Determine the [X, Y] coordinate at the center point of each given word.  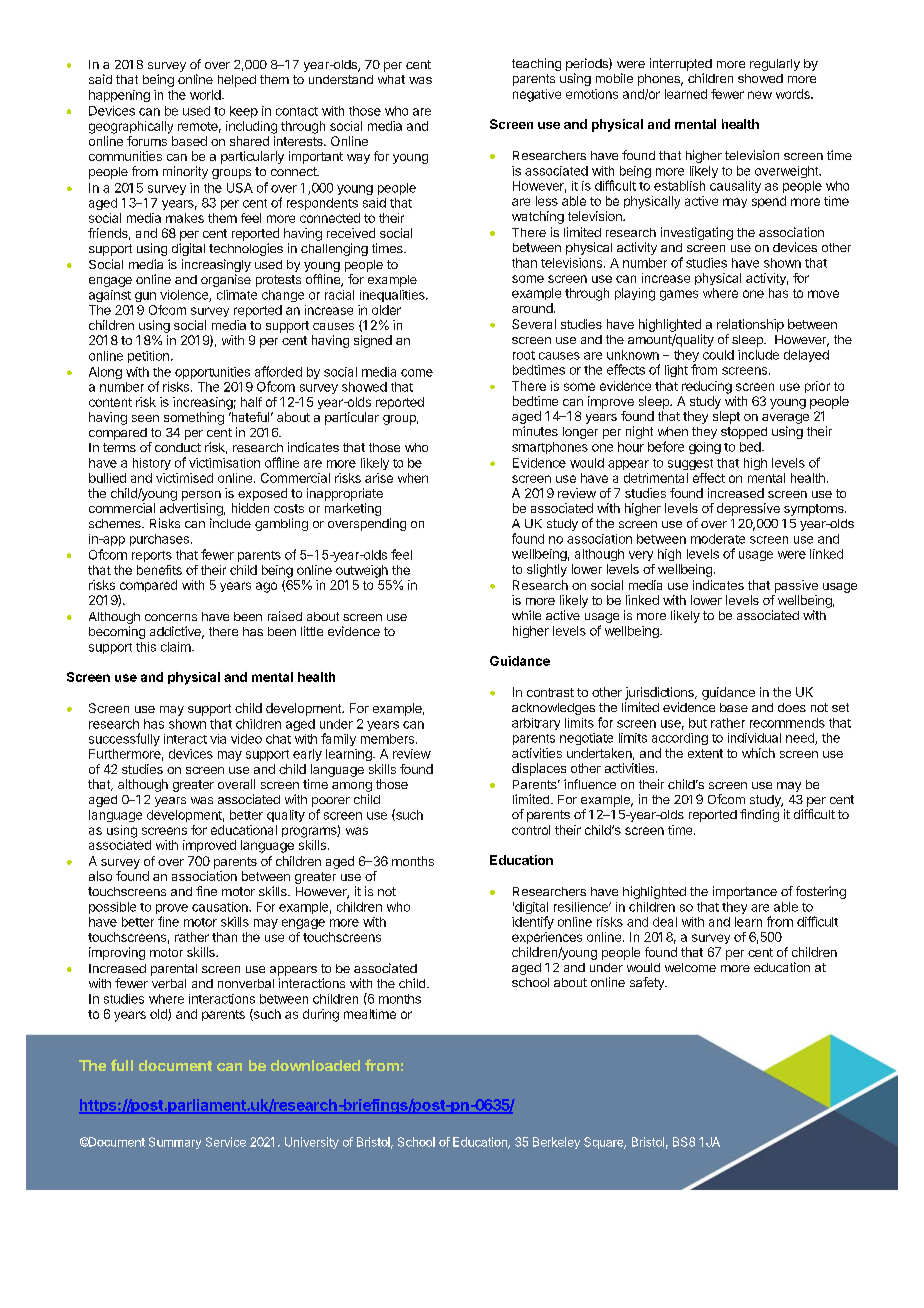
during [321, 1015]
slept [726, 417]
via [218, 739]
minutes [535, 431]
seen [145, 418]
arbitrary [536, 724]
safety [648, 983]
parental [174, 970]
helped [237, 81]
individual [754, 738]
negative [537, 95]
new [760, 95]
